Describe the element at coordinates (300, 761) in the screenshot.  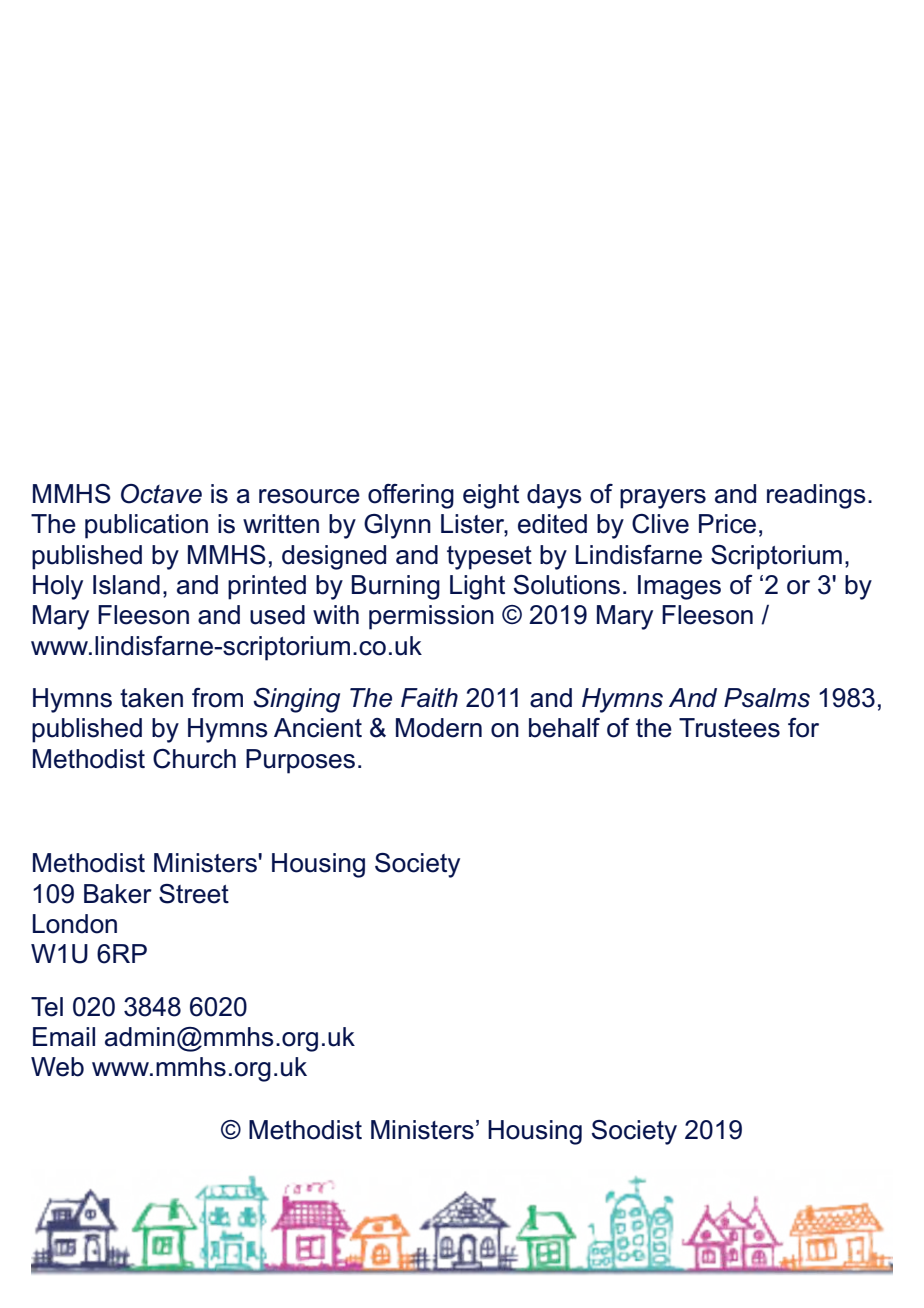
I see `Purposes` at that location.
